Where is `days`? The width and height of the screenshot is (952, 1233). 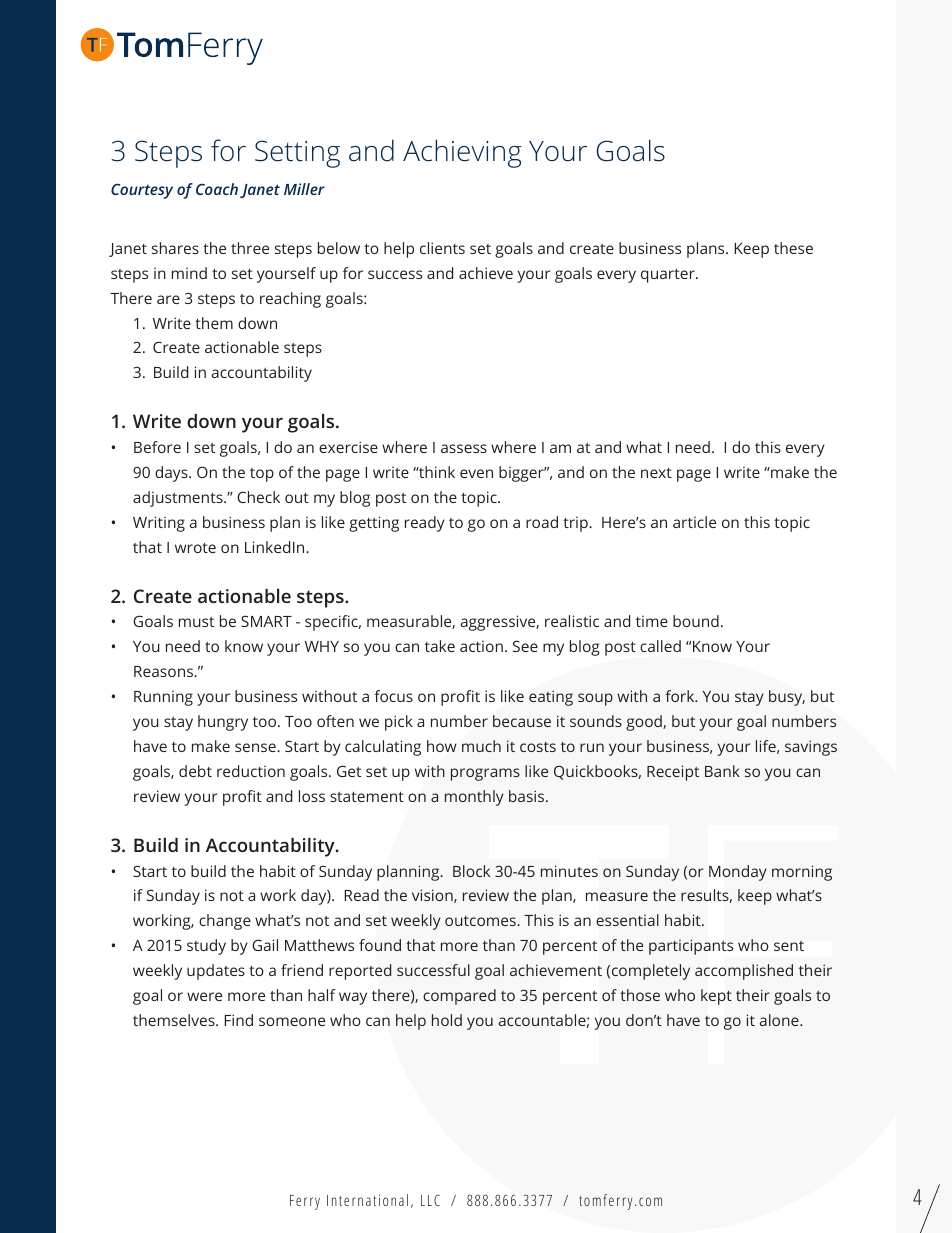 days is located at coordinates (172, 474).
